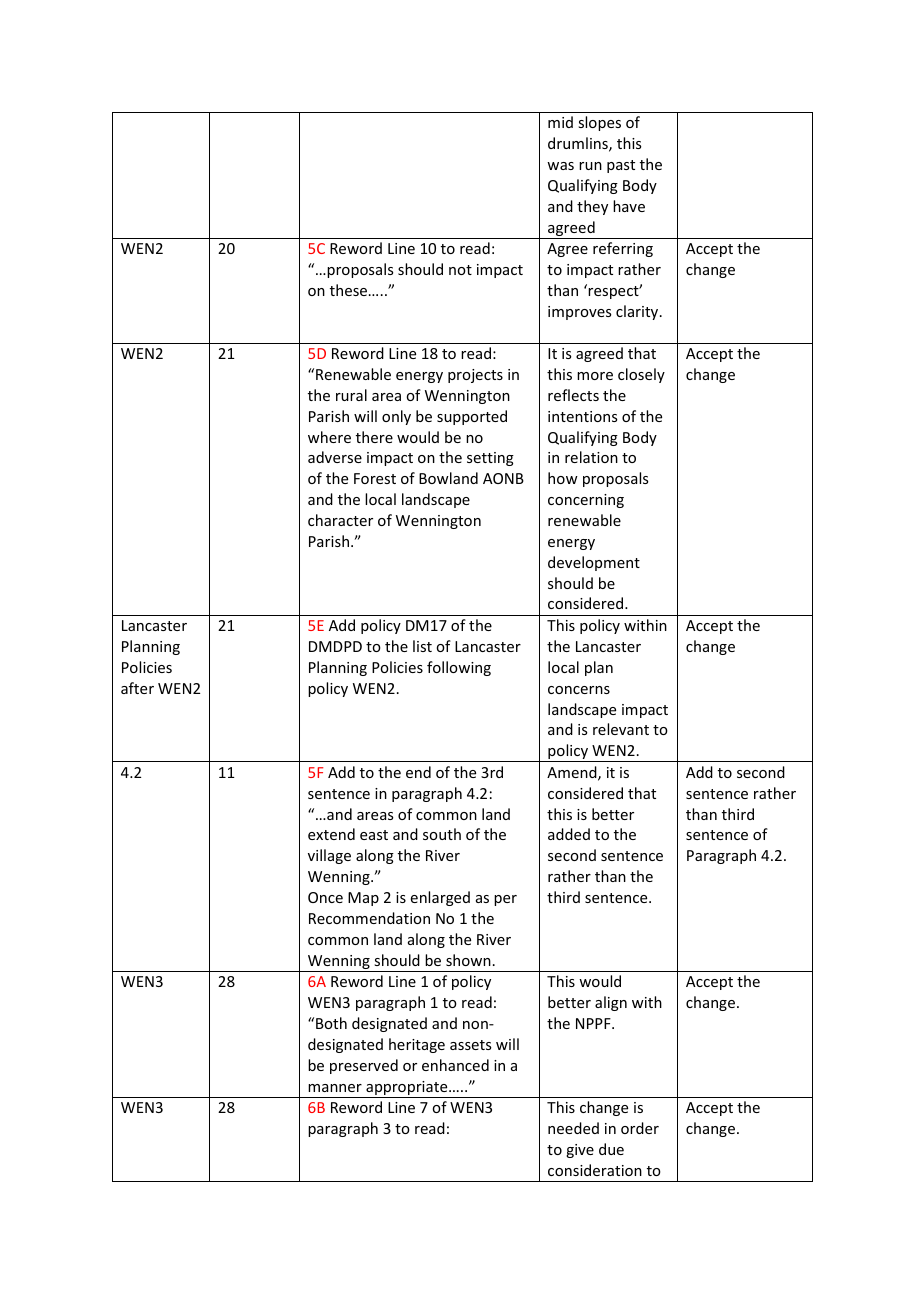  Describe the element at coordinates (363, 899) in the image. I see `Map` at that location.
